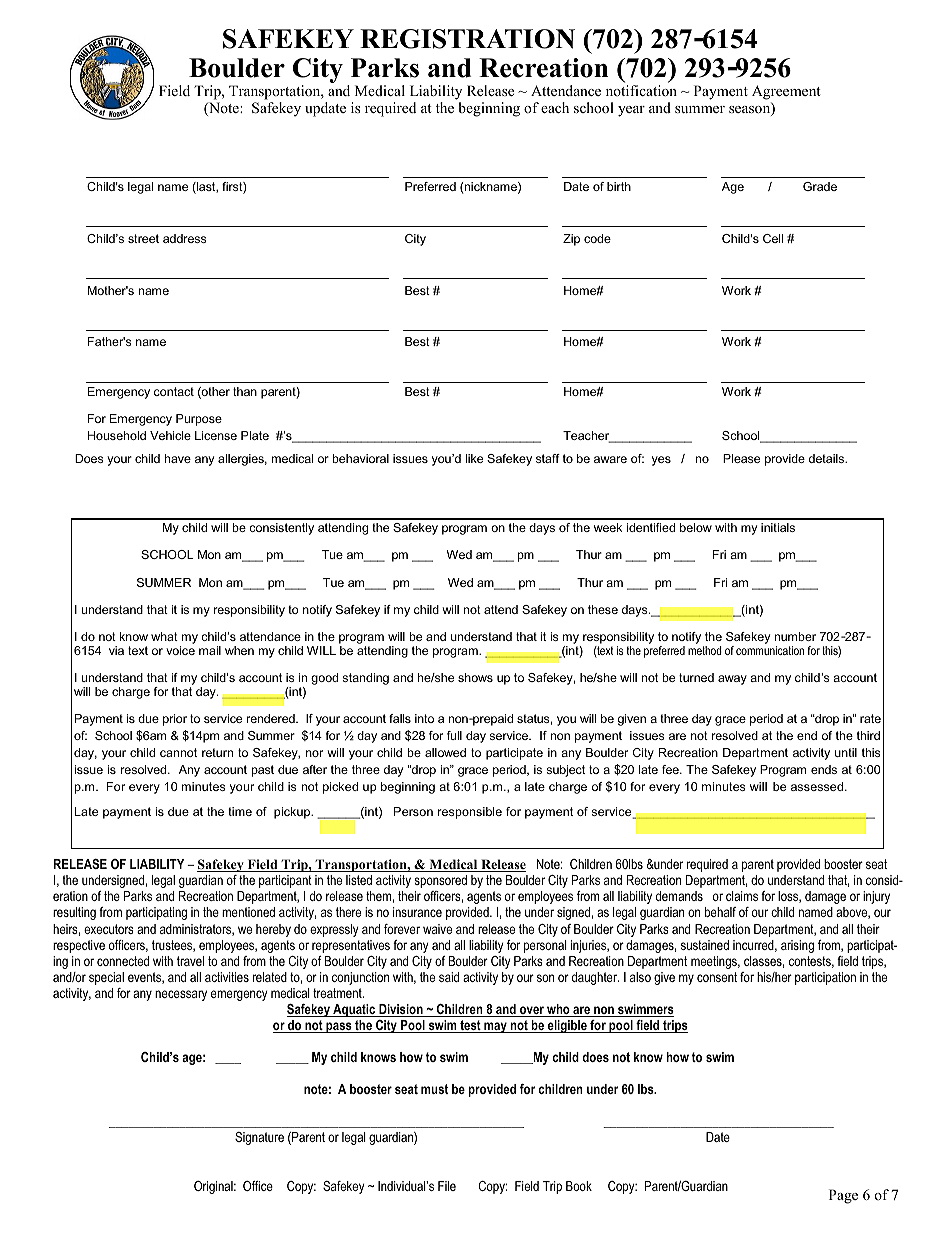 This page has width=952, height=1233. What do you see at coordinates (467, 39) in the page?
I see `REGISTRATION` at bounding box center [467, 39].
